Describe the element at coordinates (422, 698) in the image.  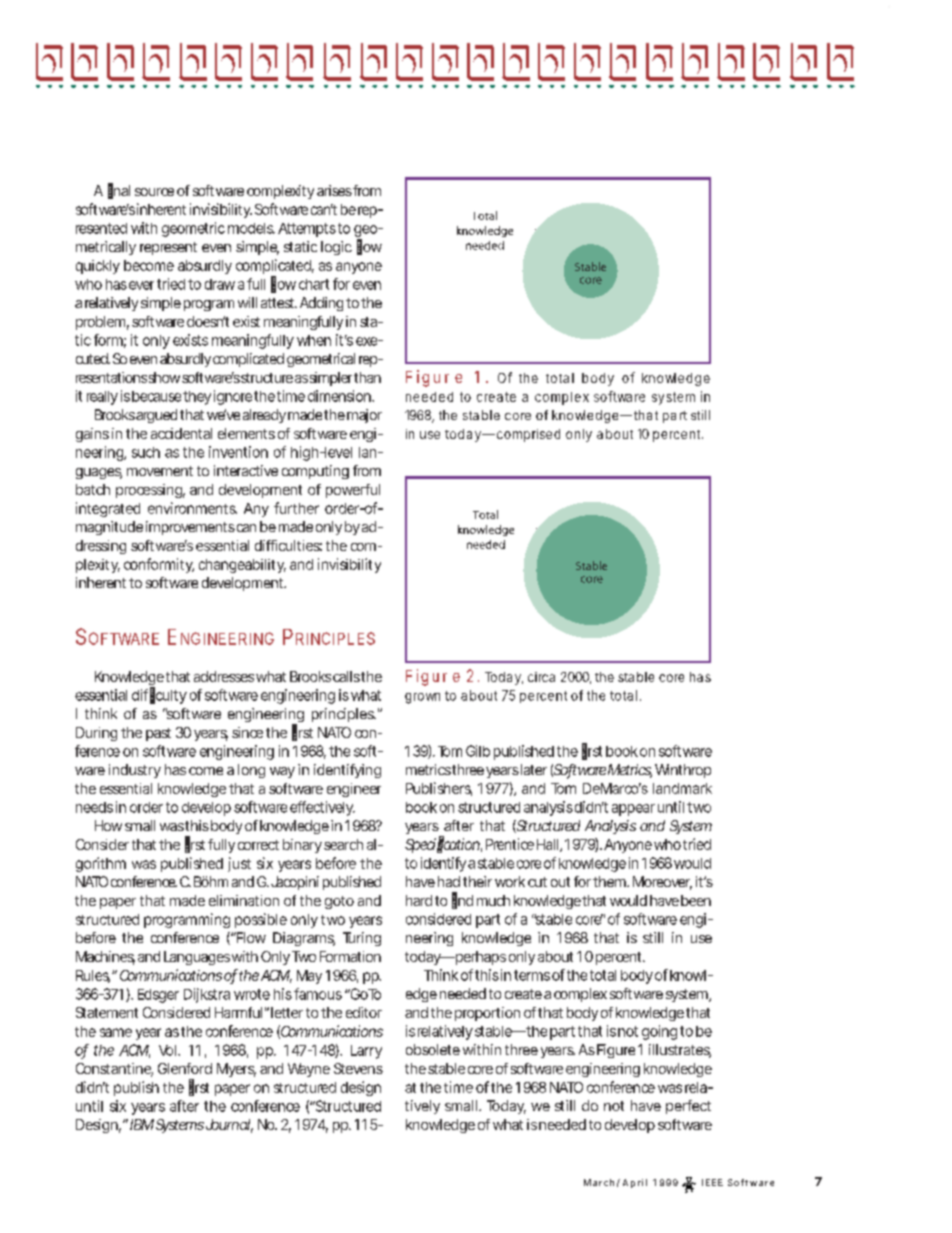
I see `grown` at that location.
